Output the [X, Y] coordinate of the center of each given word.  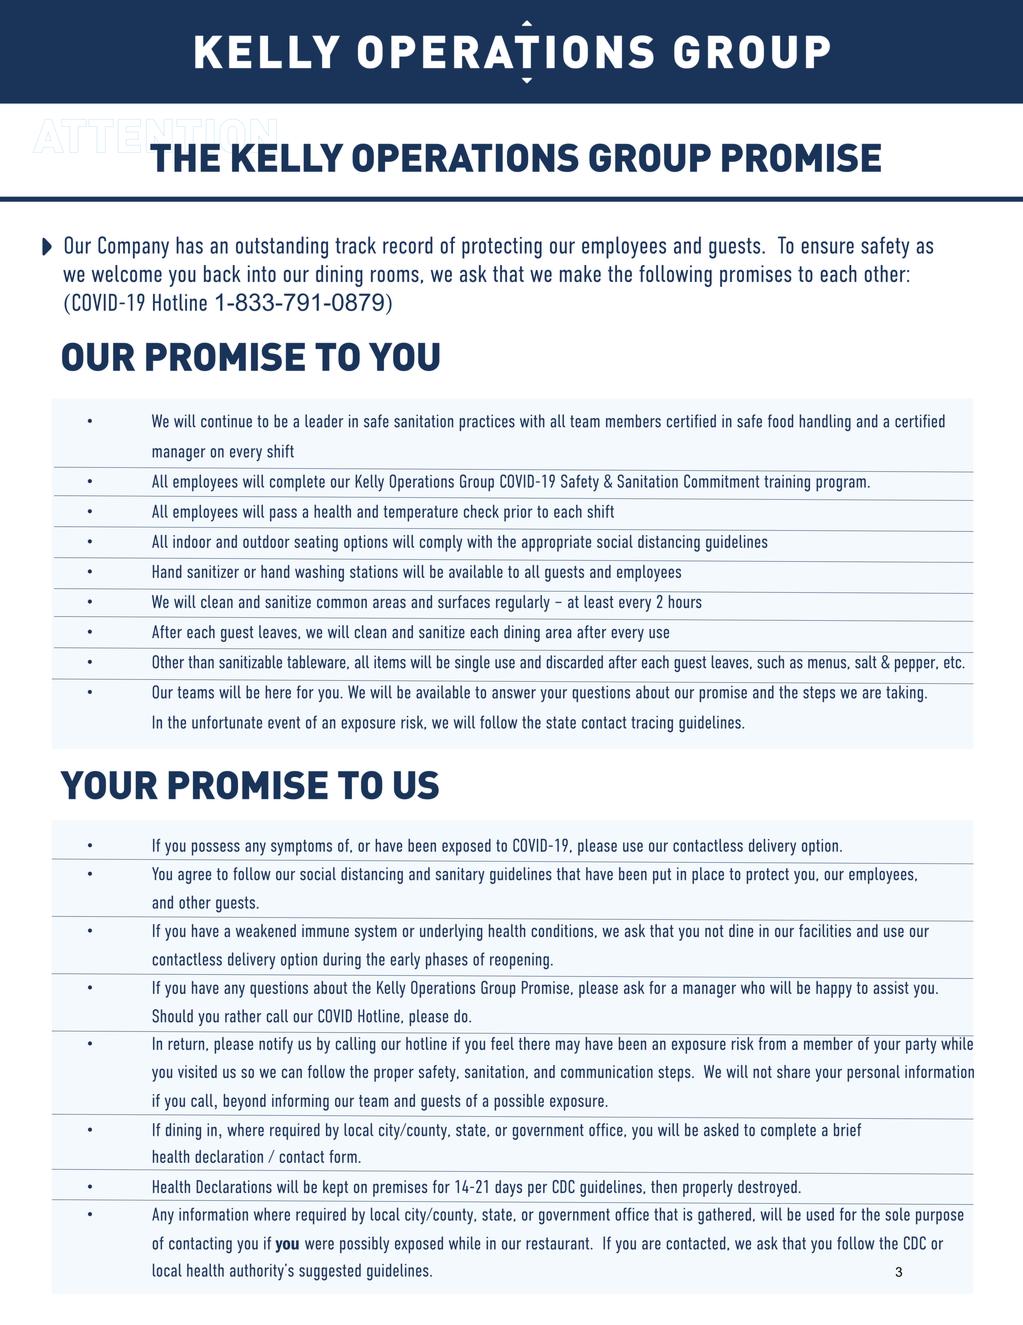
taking [904, 692]
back [222, 273]
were [319, 1245]
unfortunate [227, 722]
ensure [828, 247]
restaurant [559, 1243]
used [820, 1214]
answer [514, 694]
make [580, 273]
